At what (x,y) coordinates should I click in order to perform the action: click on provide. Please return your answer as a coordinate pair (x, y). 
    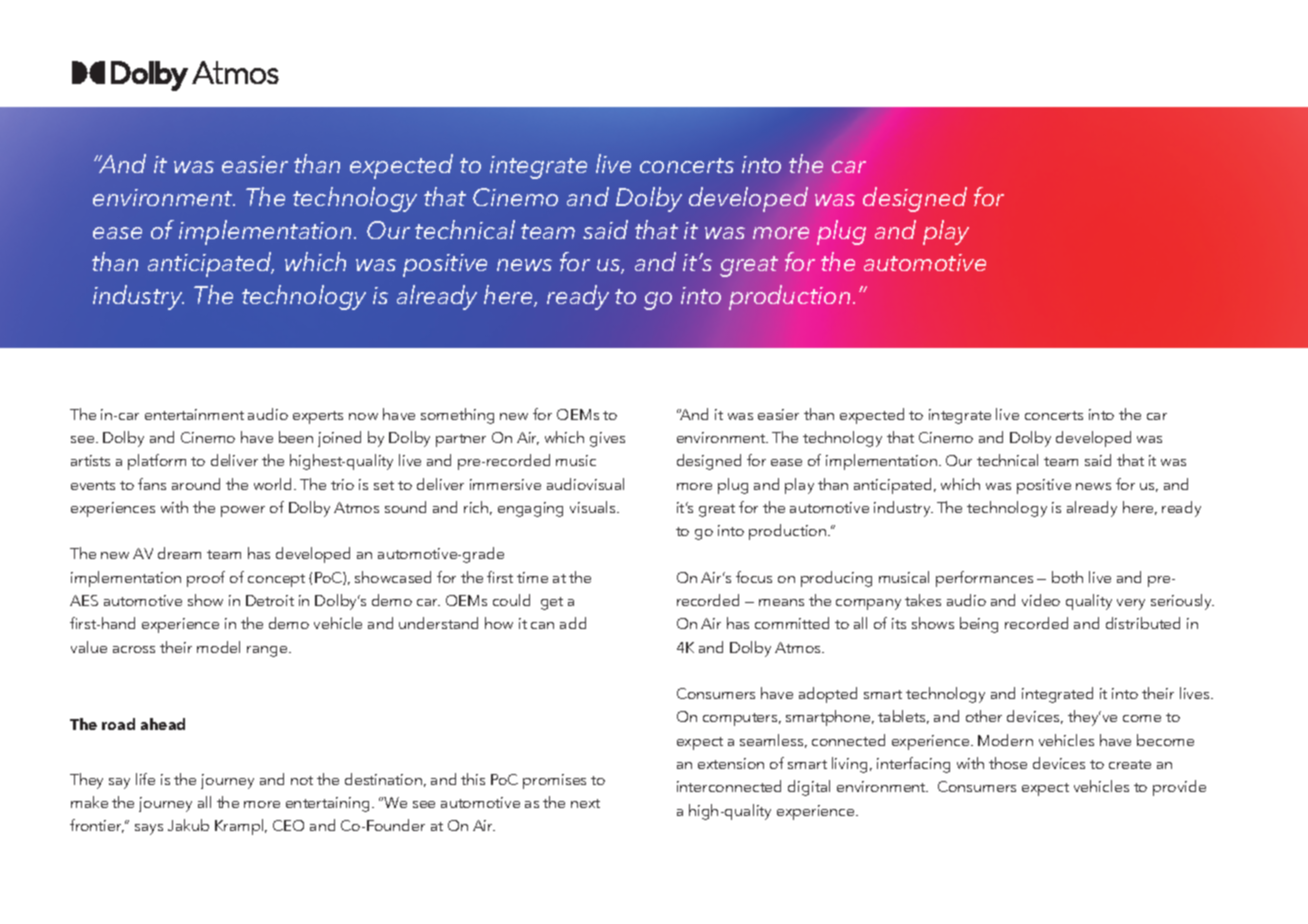
    Looking at the image, I should click on (1179, 788).
